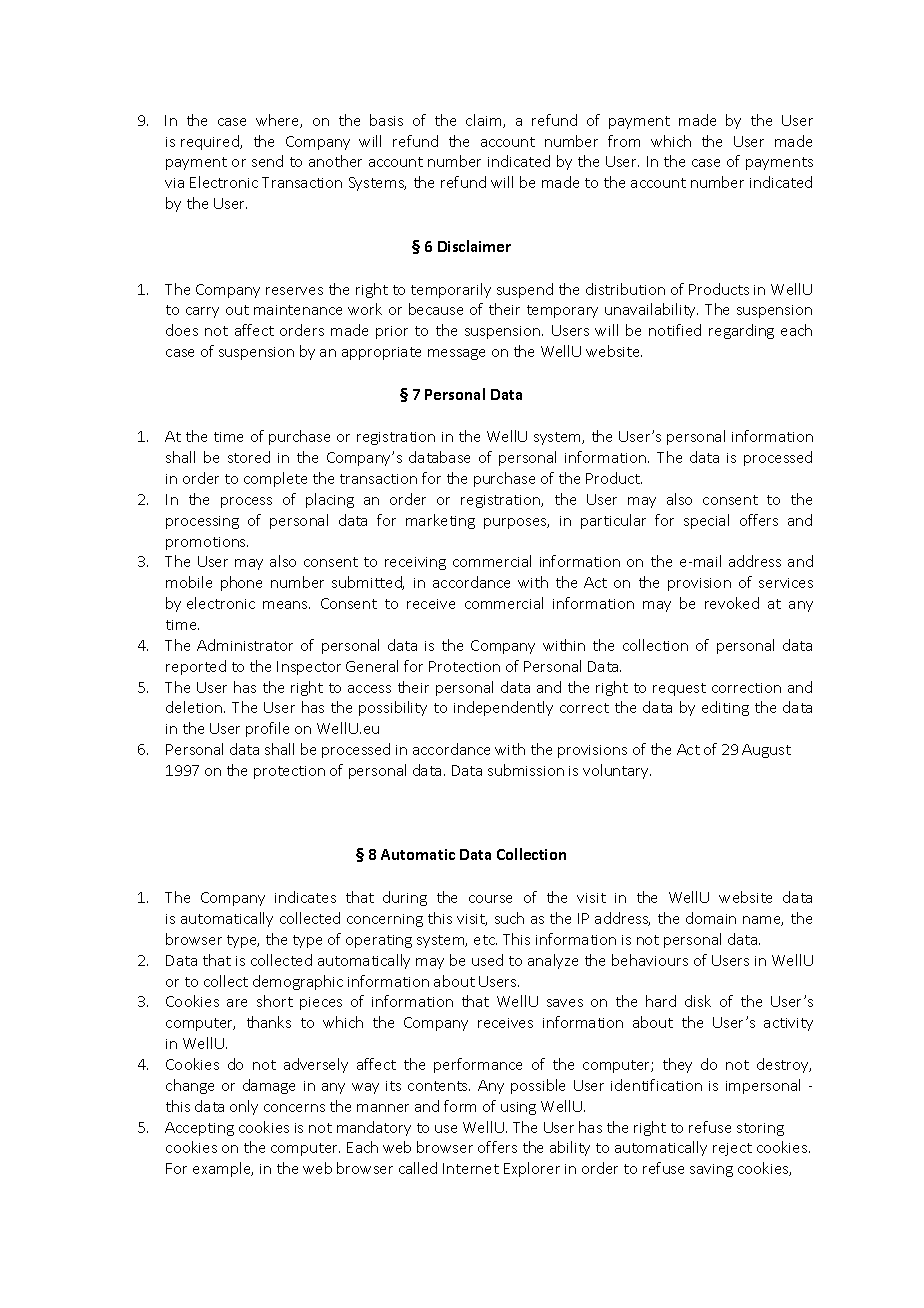  Describe the element at coordinates (503, 708) in the screenshot. I see `independently` at that location.
